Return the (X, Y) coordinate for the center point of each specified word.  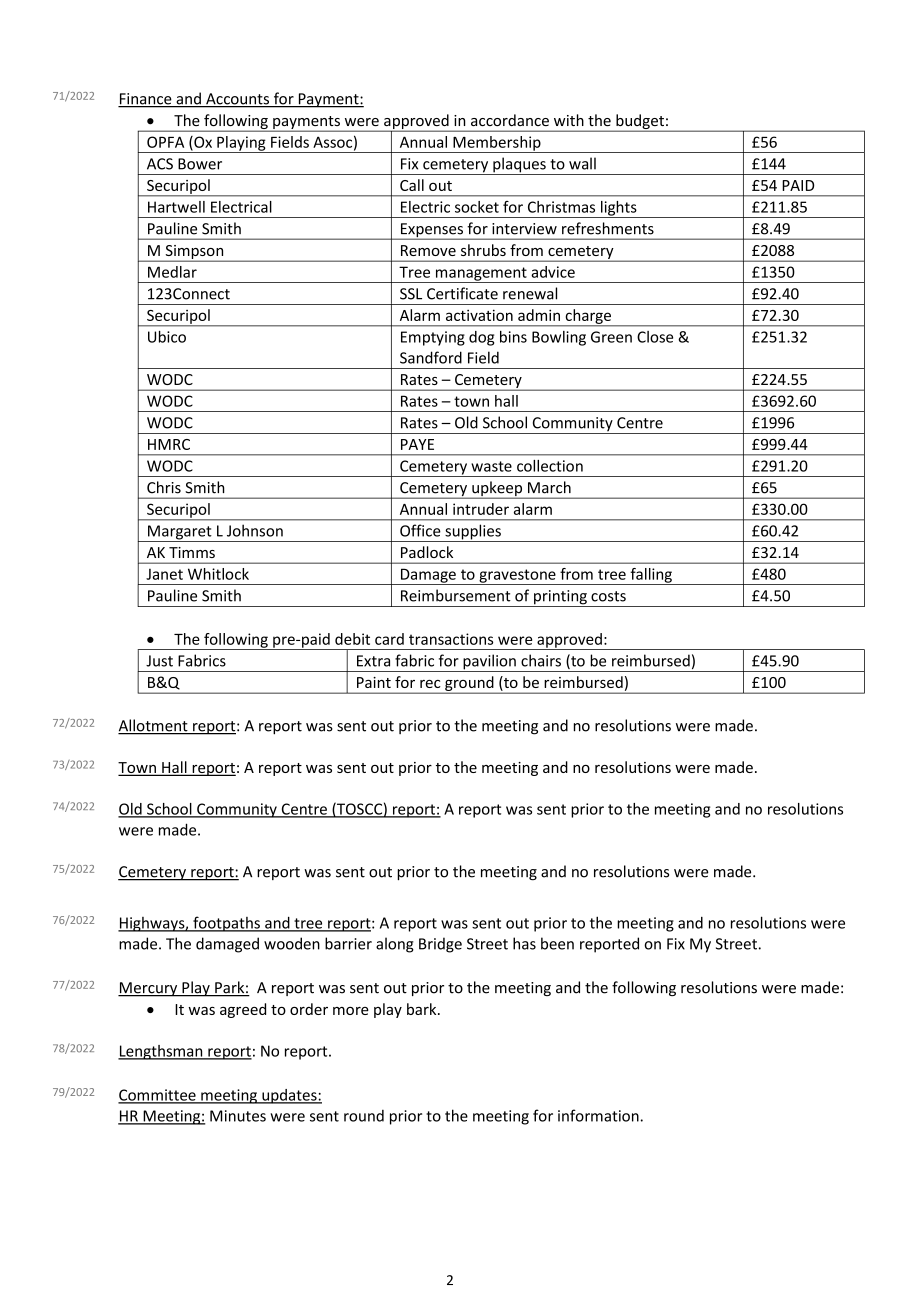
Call (412, 185)
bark (423, 1009)
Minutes (238, 1116)
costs (608, 596)
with (569, 120)
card (389, 639)
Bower (200, 164)
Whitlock (218, 574)
